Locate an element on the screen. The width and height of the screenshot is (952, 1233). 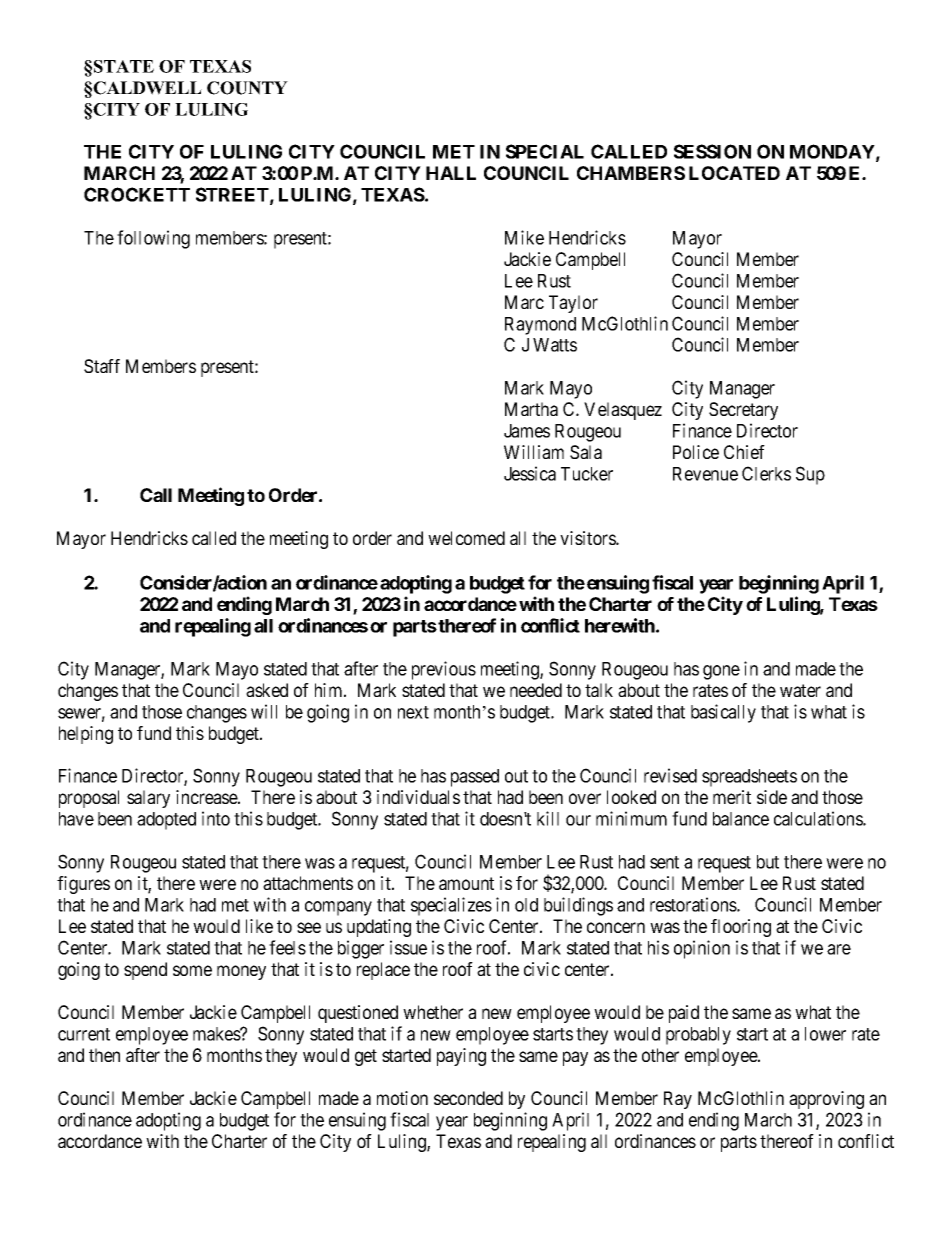
HALL is located at coordinates (451, 173).
